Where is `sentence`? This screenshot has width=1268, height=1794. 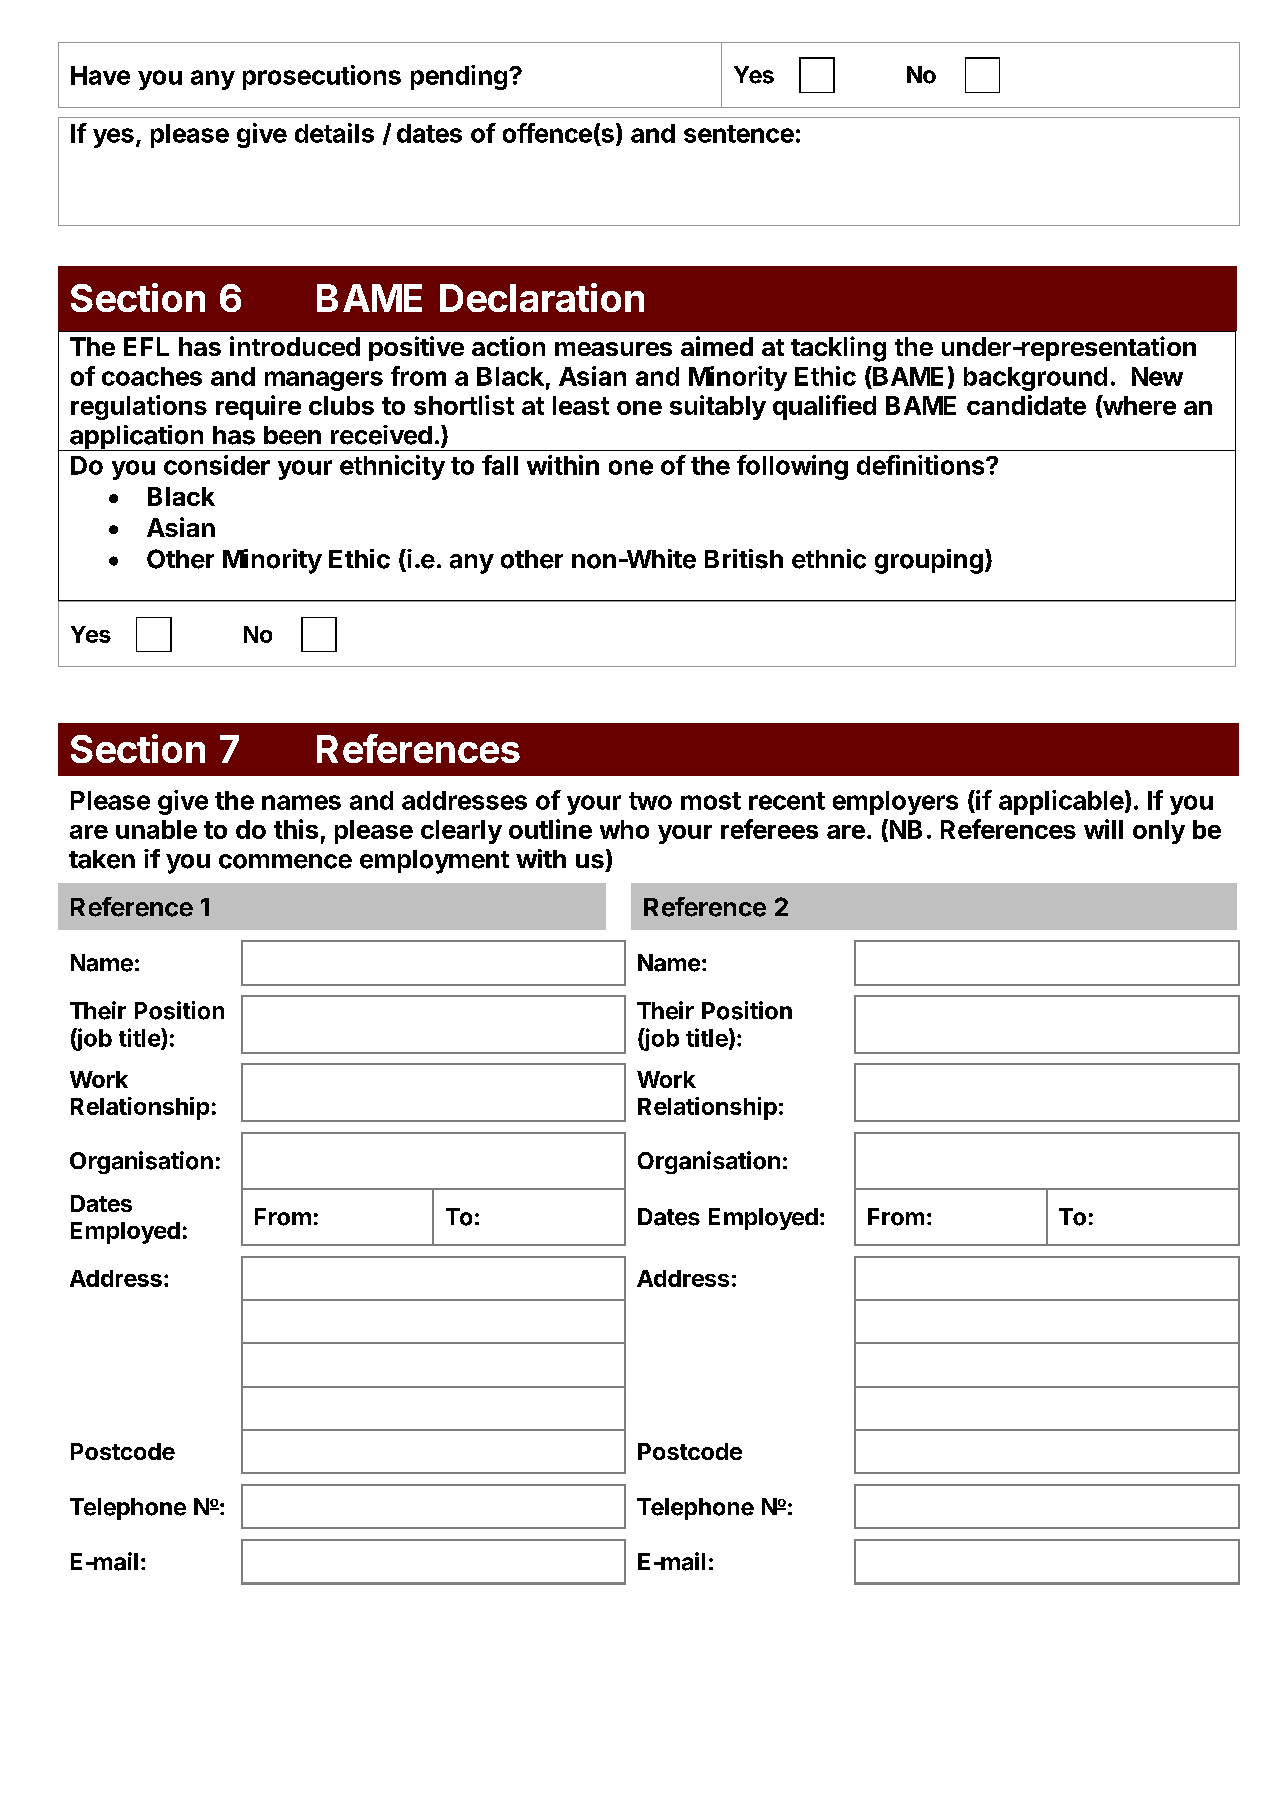 sentence is located at coordinates (739, 134).
